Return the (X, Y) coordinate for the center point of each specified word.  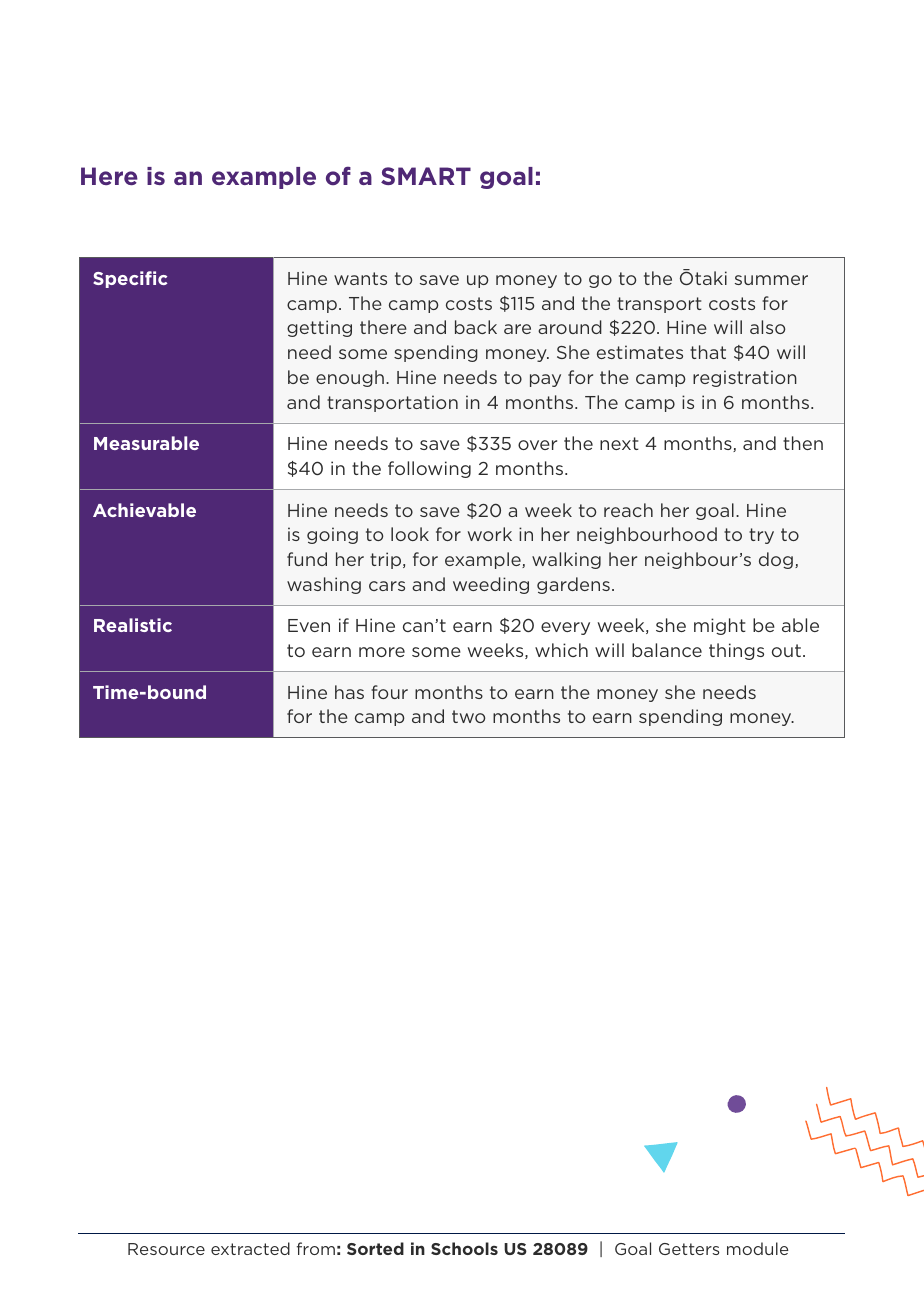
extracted (250, 1248)
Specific (130, 279)
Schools (464, 1248)
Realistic (133, 625)
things (736, 651)
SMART (426, 176)
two (468, 716)
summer (771, 280)
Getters (689, 1249)
